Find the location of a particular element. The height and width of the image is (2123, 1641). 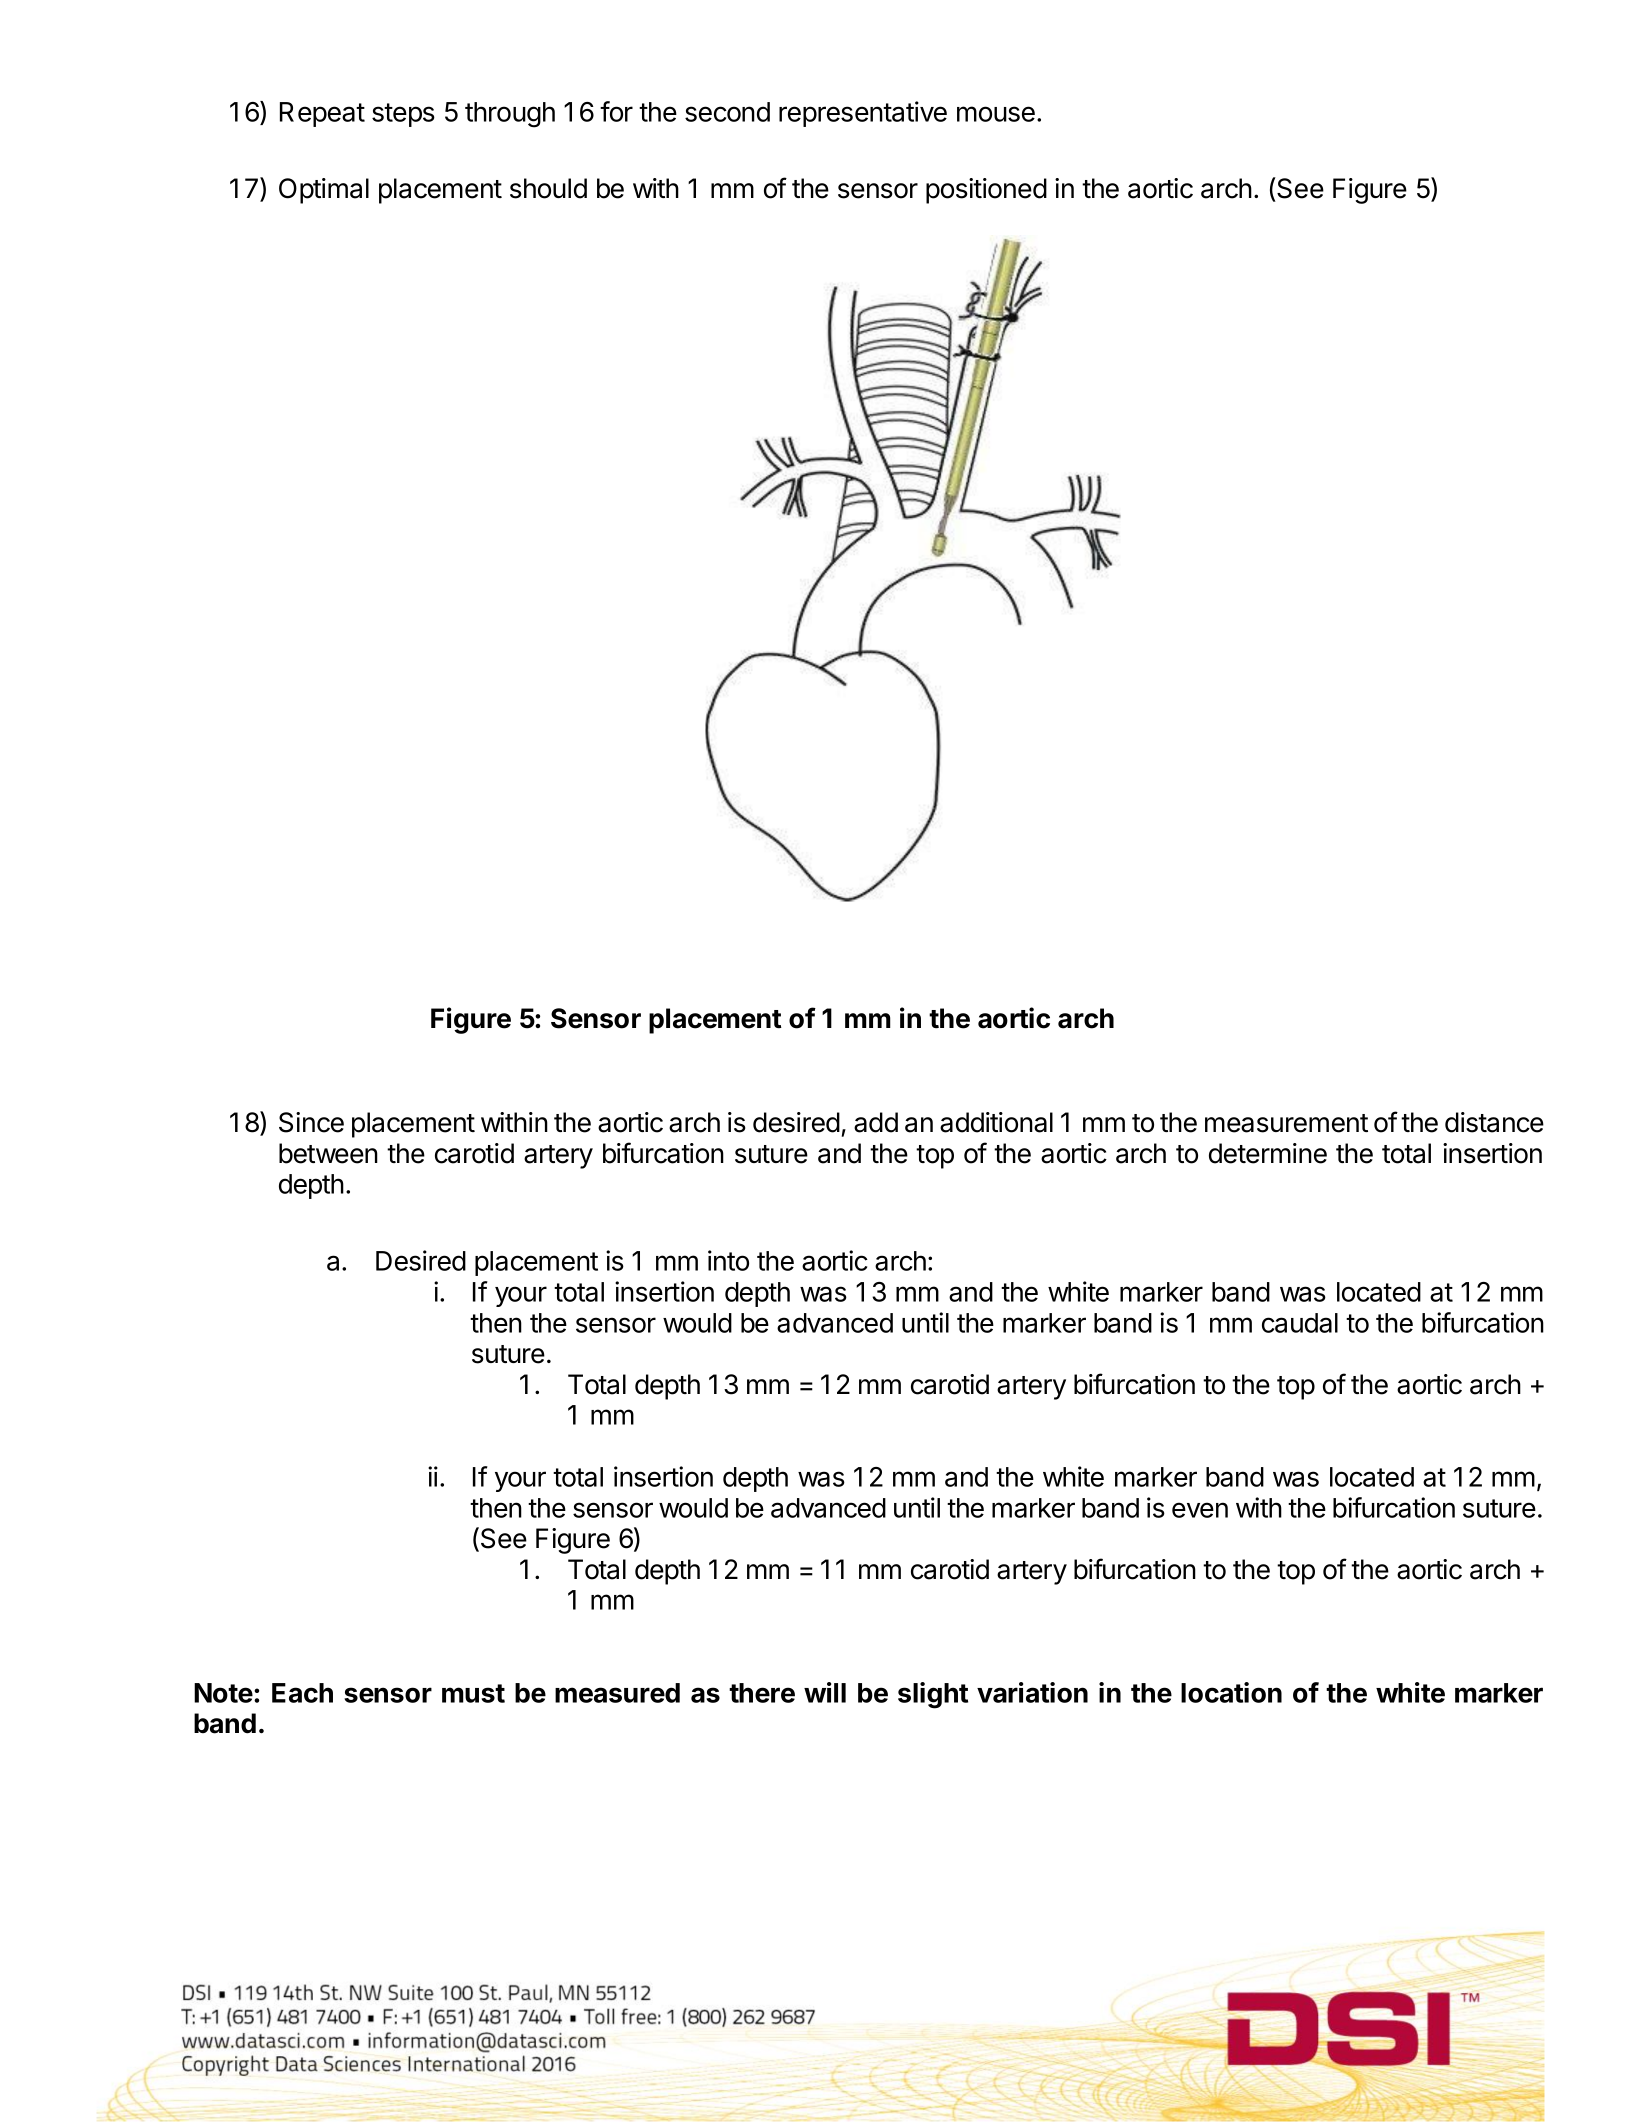

should is located at coordinates (548, 188).
